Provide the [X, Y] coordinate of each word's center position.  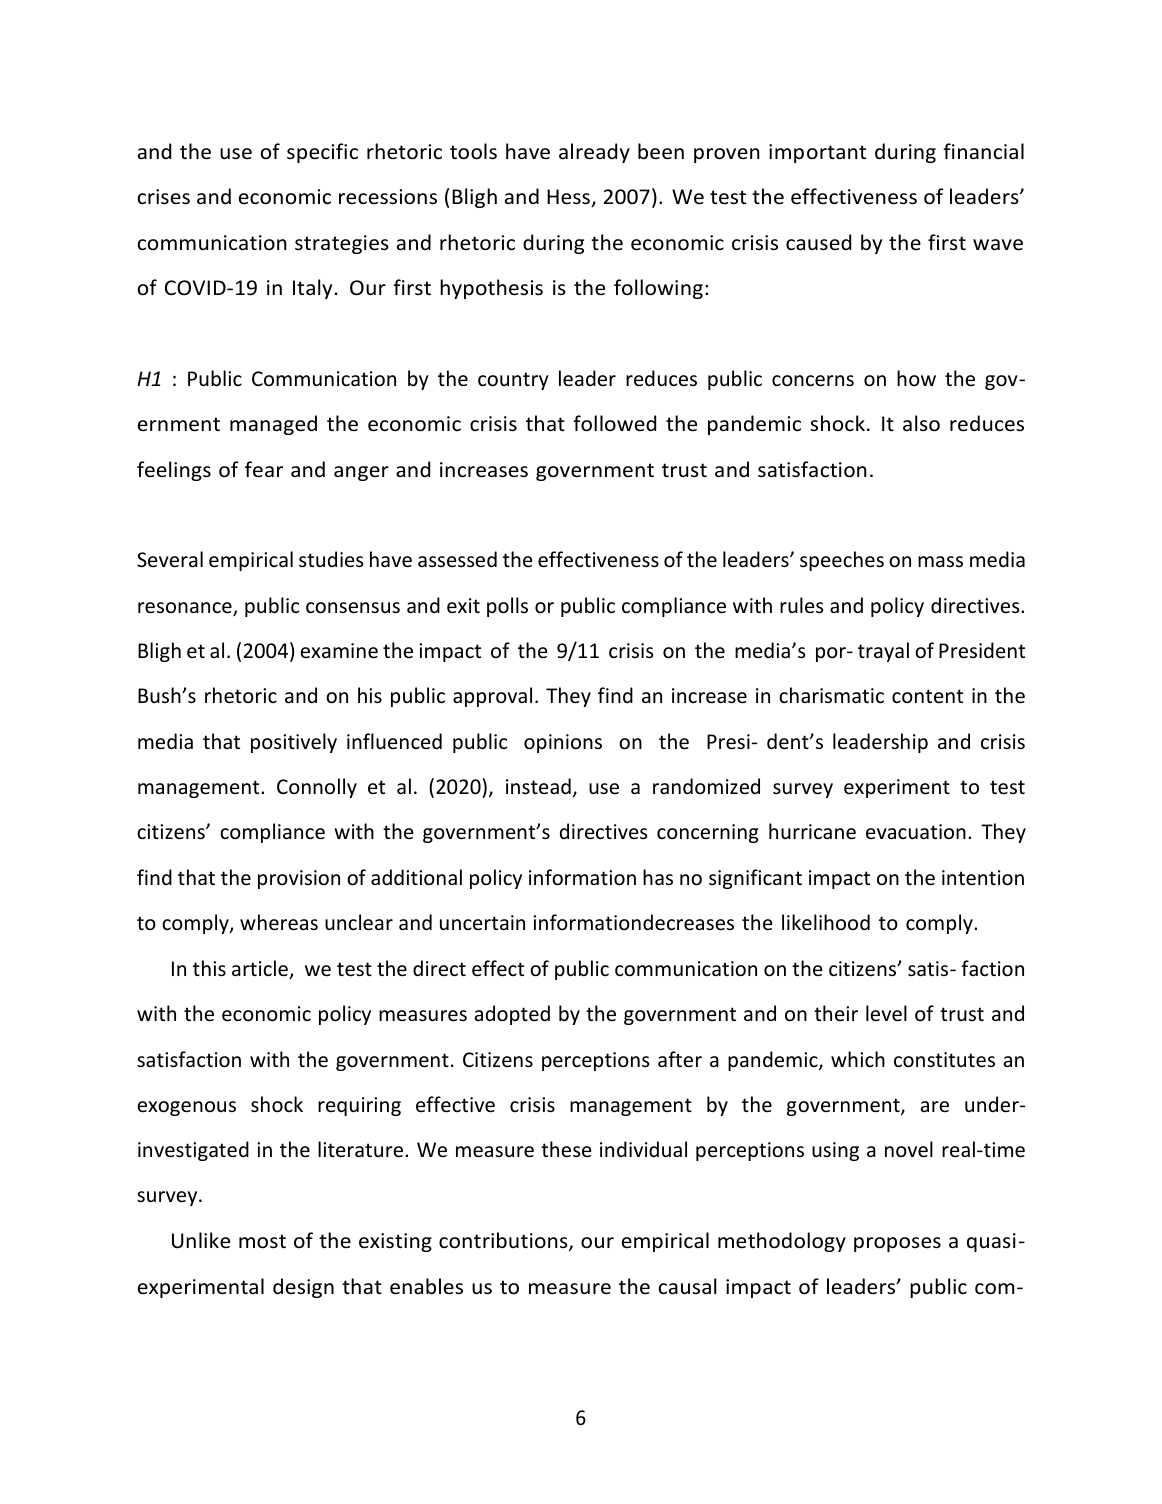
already [594, 153]
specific [322, 153]
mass [940, 561]
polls [507, 607]
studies [331, 559]
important [817, 153]
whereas [279, 922]
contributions [504, 1241]
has [658, 877]
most [262, 1241]
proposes [897, 1244]
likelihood [826, 922]
